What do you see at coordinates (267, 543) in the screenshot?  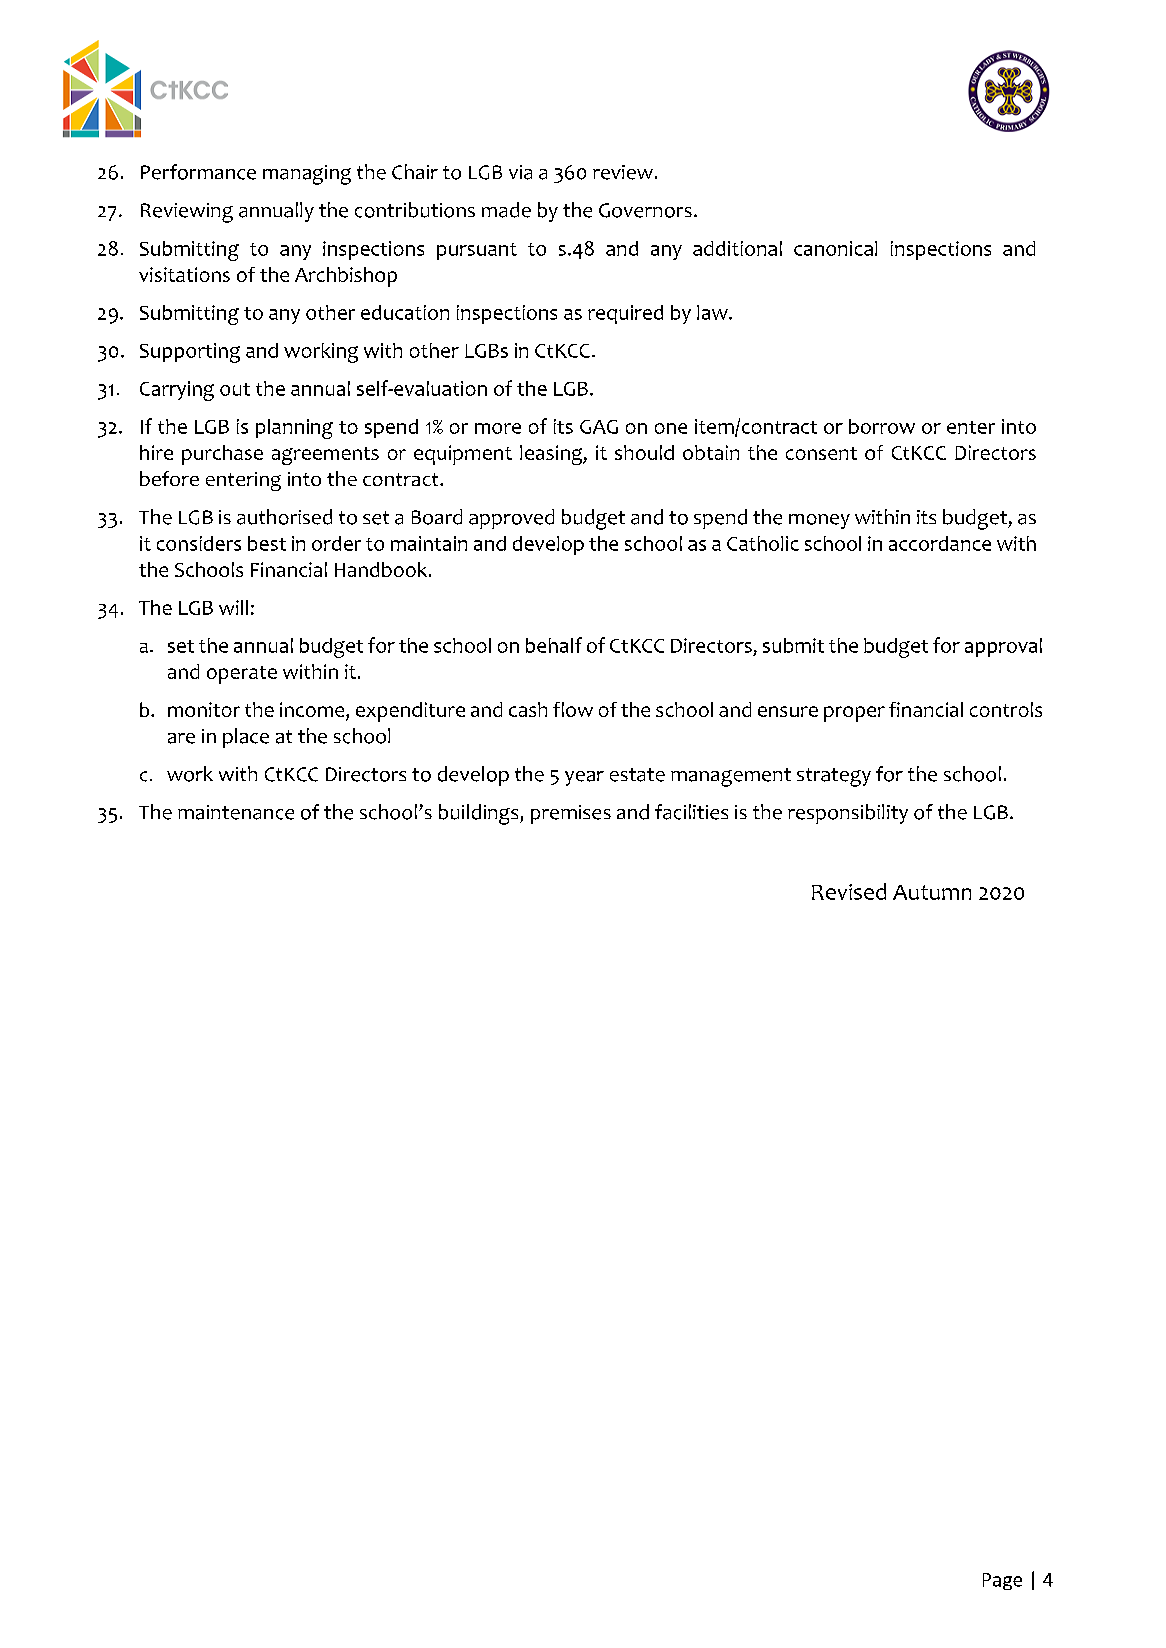 I see `best` at bounding box center [267, 543].
